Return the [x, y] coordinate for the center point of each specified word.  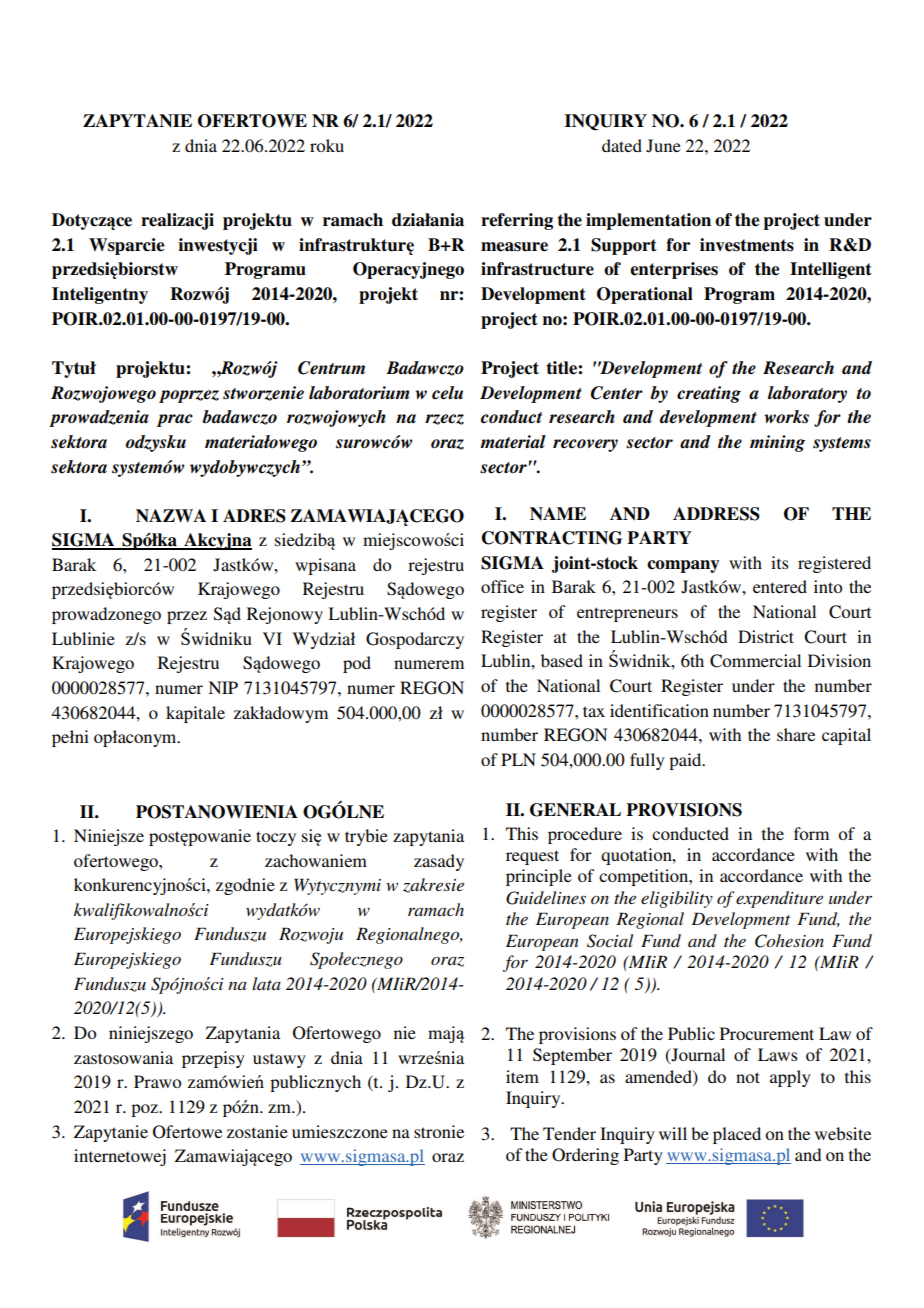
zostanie [257, 1131]
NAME [558, 513]
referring [517, 221]
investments [747, 245]
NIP [223, 687]
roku [327, 145]
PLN [518, 759]
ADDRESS [716, 514]
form [811, 833]
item [522, 1076]
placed [737, 1135]
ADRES [254, 516]
